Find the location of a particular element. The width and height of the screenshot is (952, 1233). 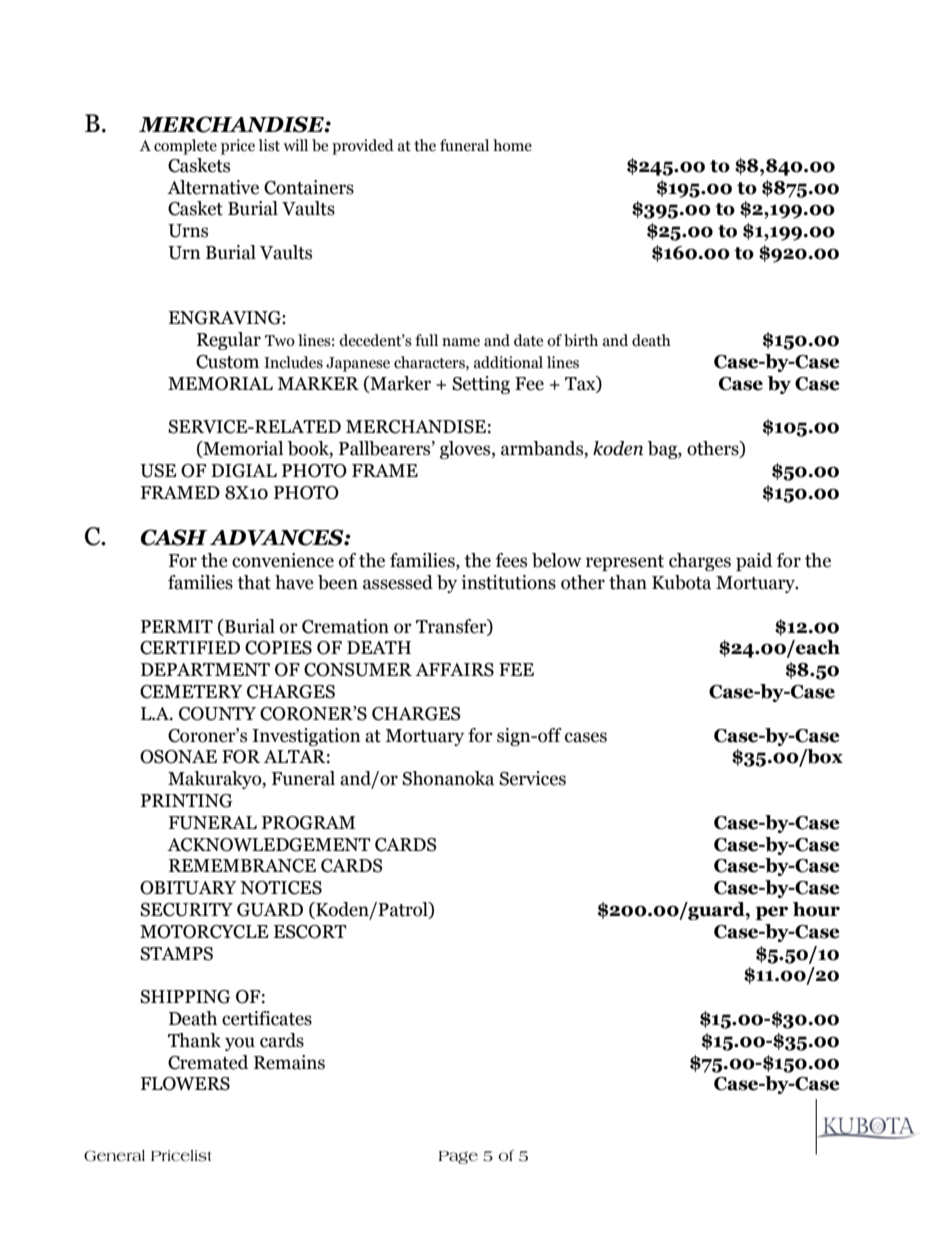

Alternative is located at coordinates (213, 187).
